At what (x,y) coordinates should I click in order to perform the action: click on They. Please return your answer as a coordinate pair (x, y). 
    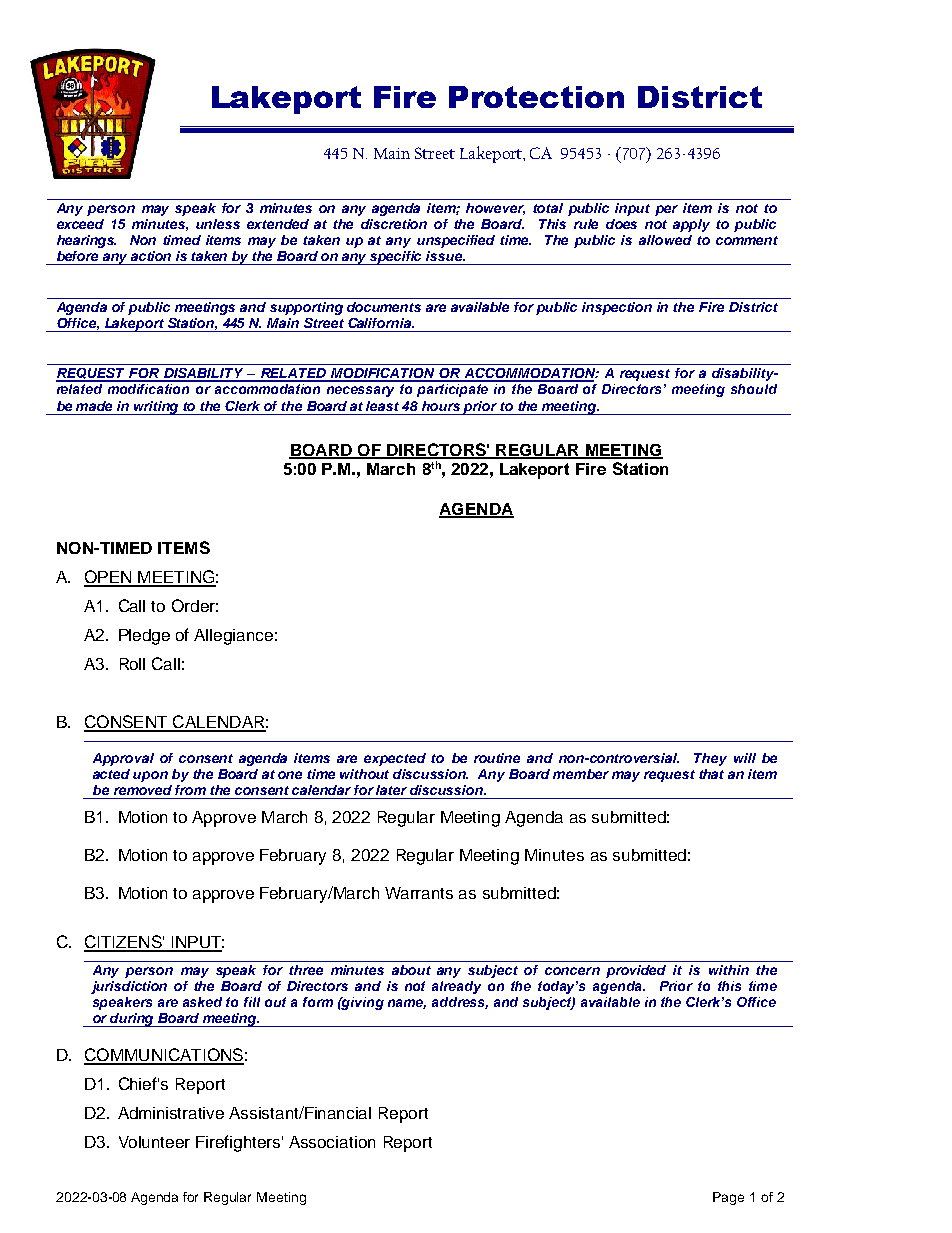
    Looking at the image, I should click on (710, 759).
